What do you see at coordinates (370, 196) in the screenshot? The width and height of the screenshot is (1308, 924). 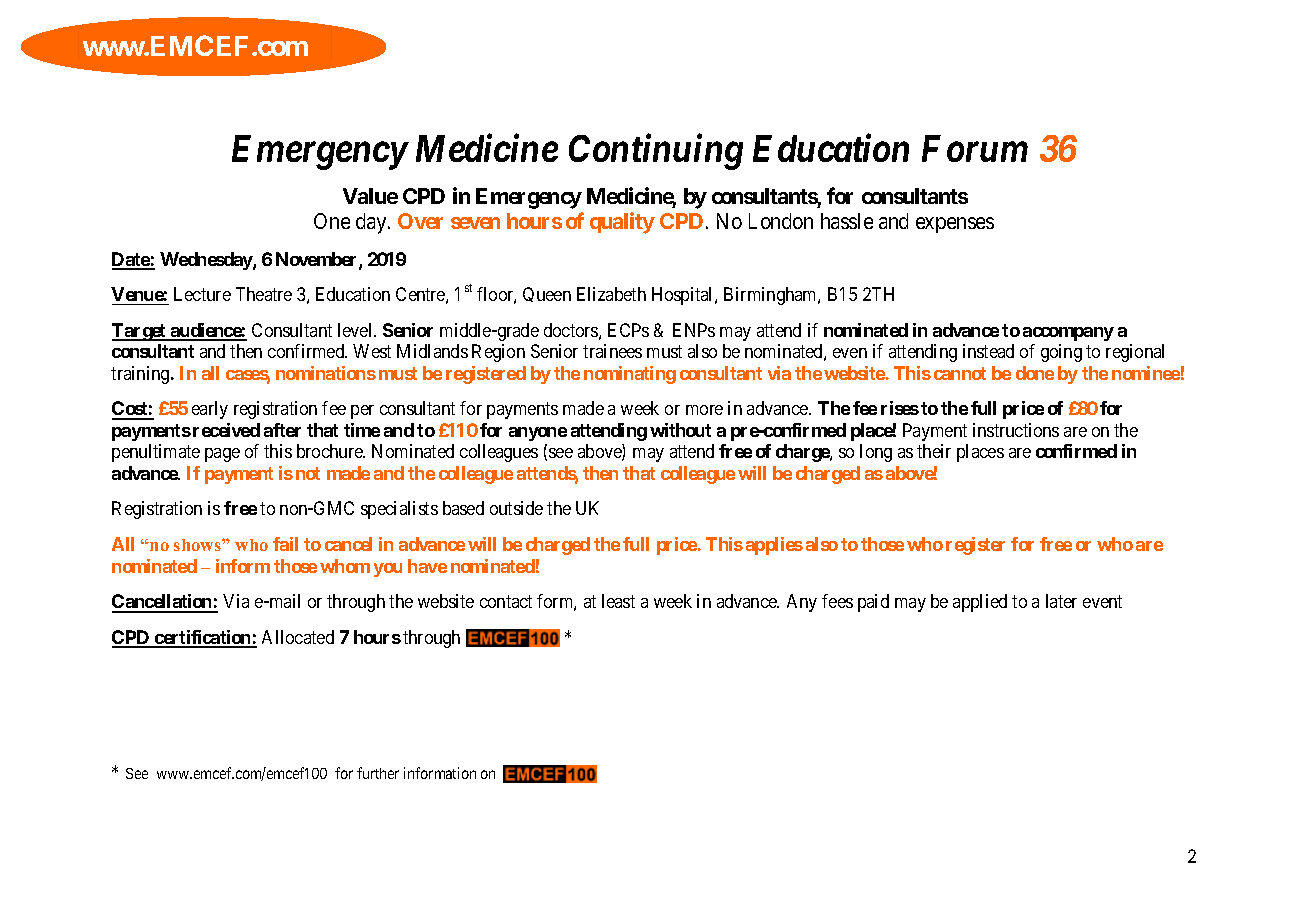 I see `Value` at bounding box center [370, 196].
